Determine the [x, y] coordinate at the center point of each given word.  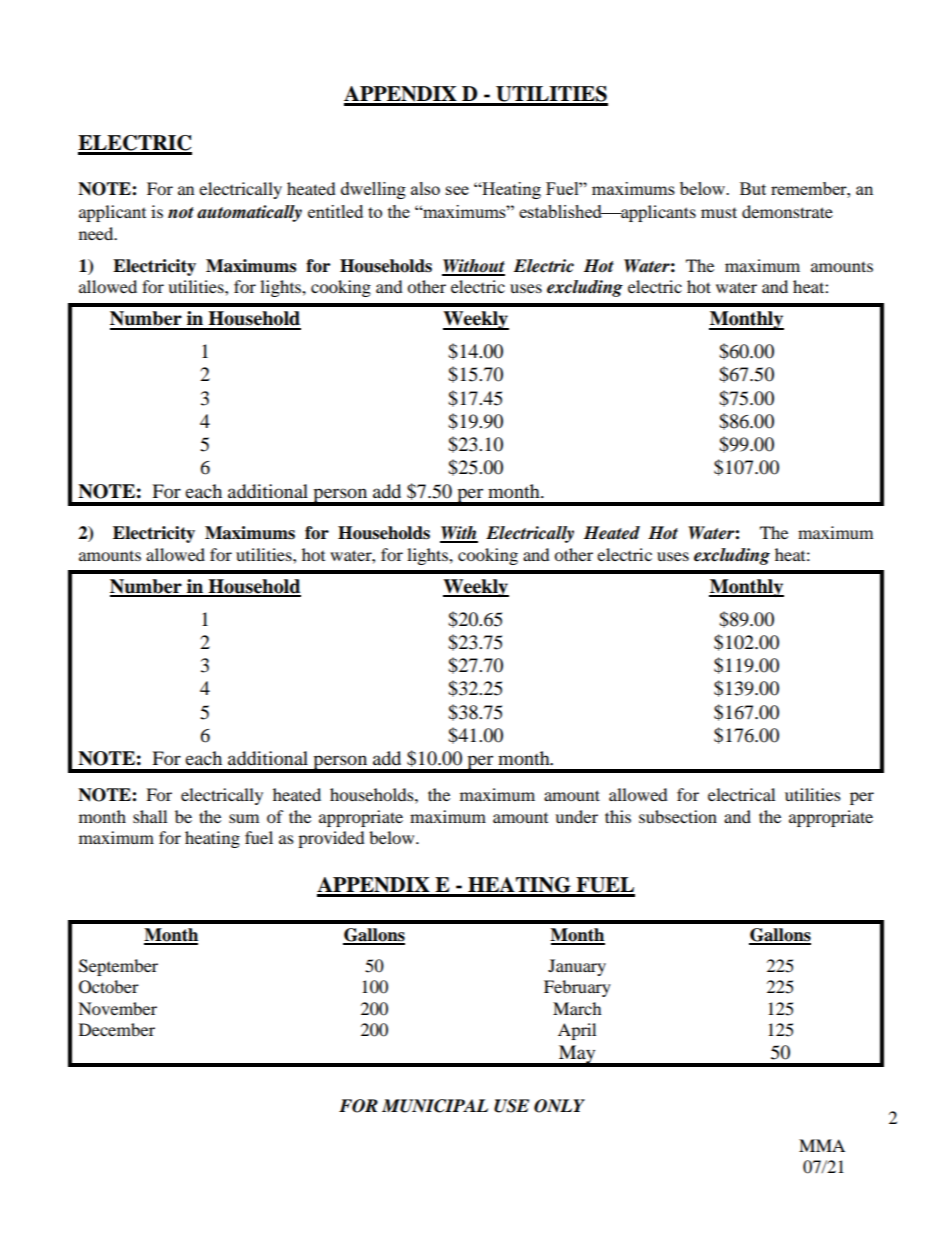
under [576, 816]
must [719, 212]
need [97, 233]
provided [331, 839]
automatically [249, 213]
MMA [822, 1145]
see [457, 190]
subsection [678, 816]
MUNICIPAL [435, 1106]
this [618, 816]
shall [150, 816]
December [117, 1029]
